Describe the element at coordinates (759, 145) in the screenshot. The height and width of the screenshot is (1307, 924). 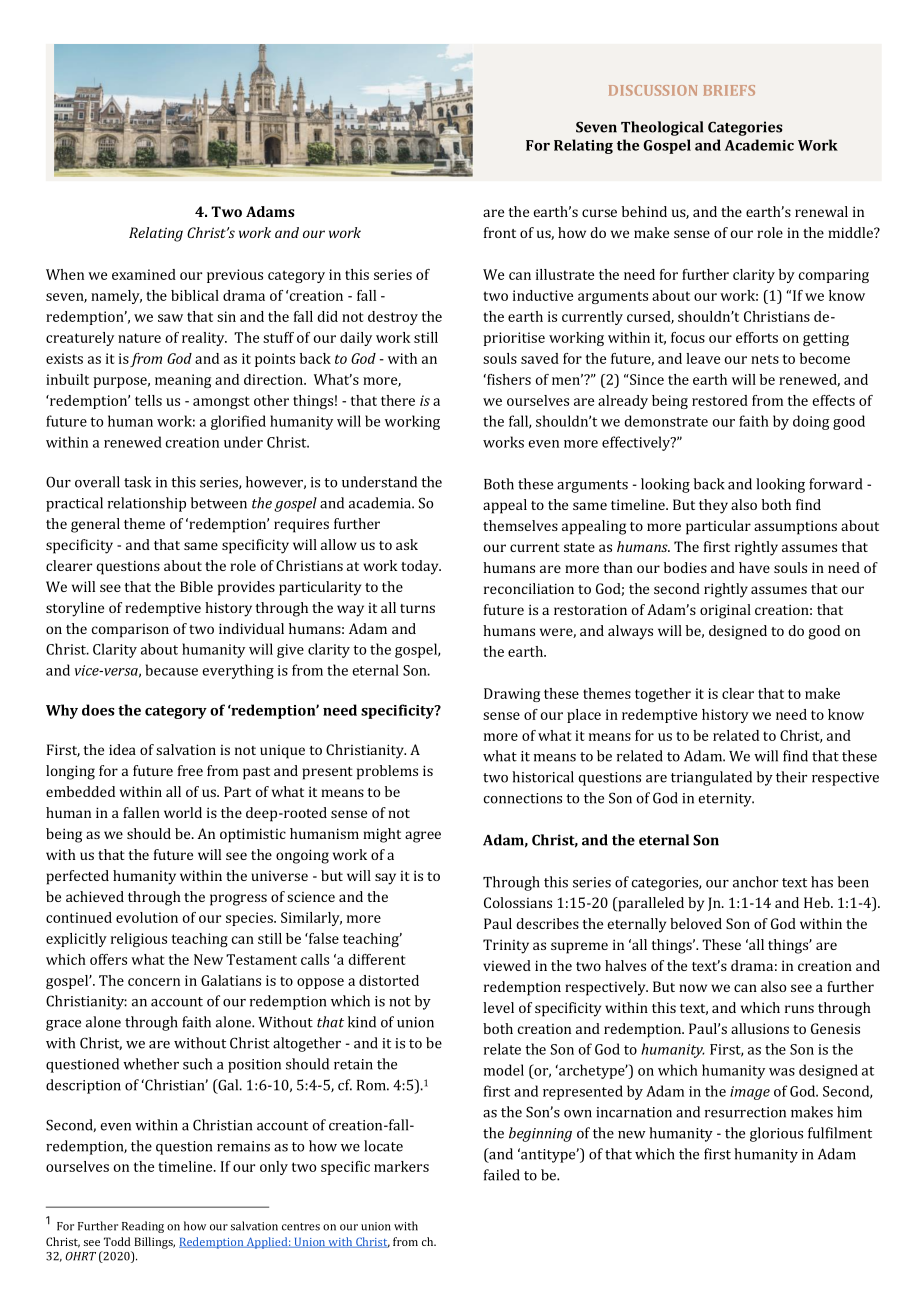
I see `Academic` at that location.
